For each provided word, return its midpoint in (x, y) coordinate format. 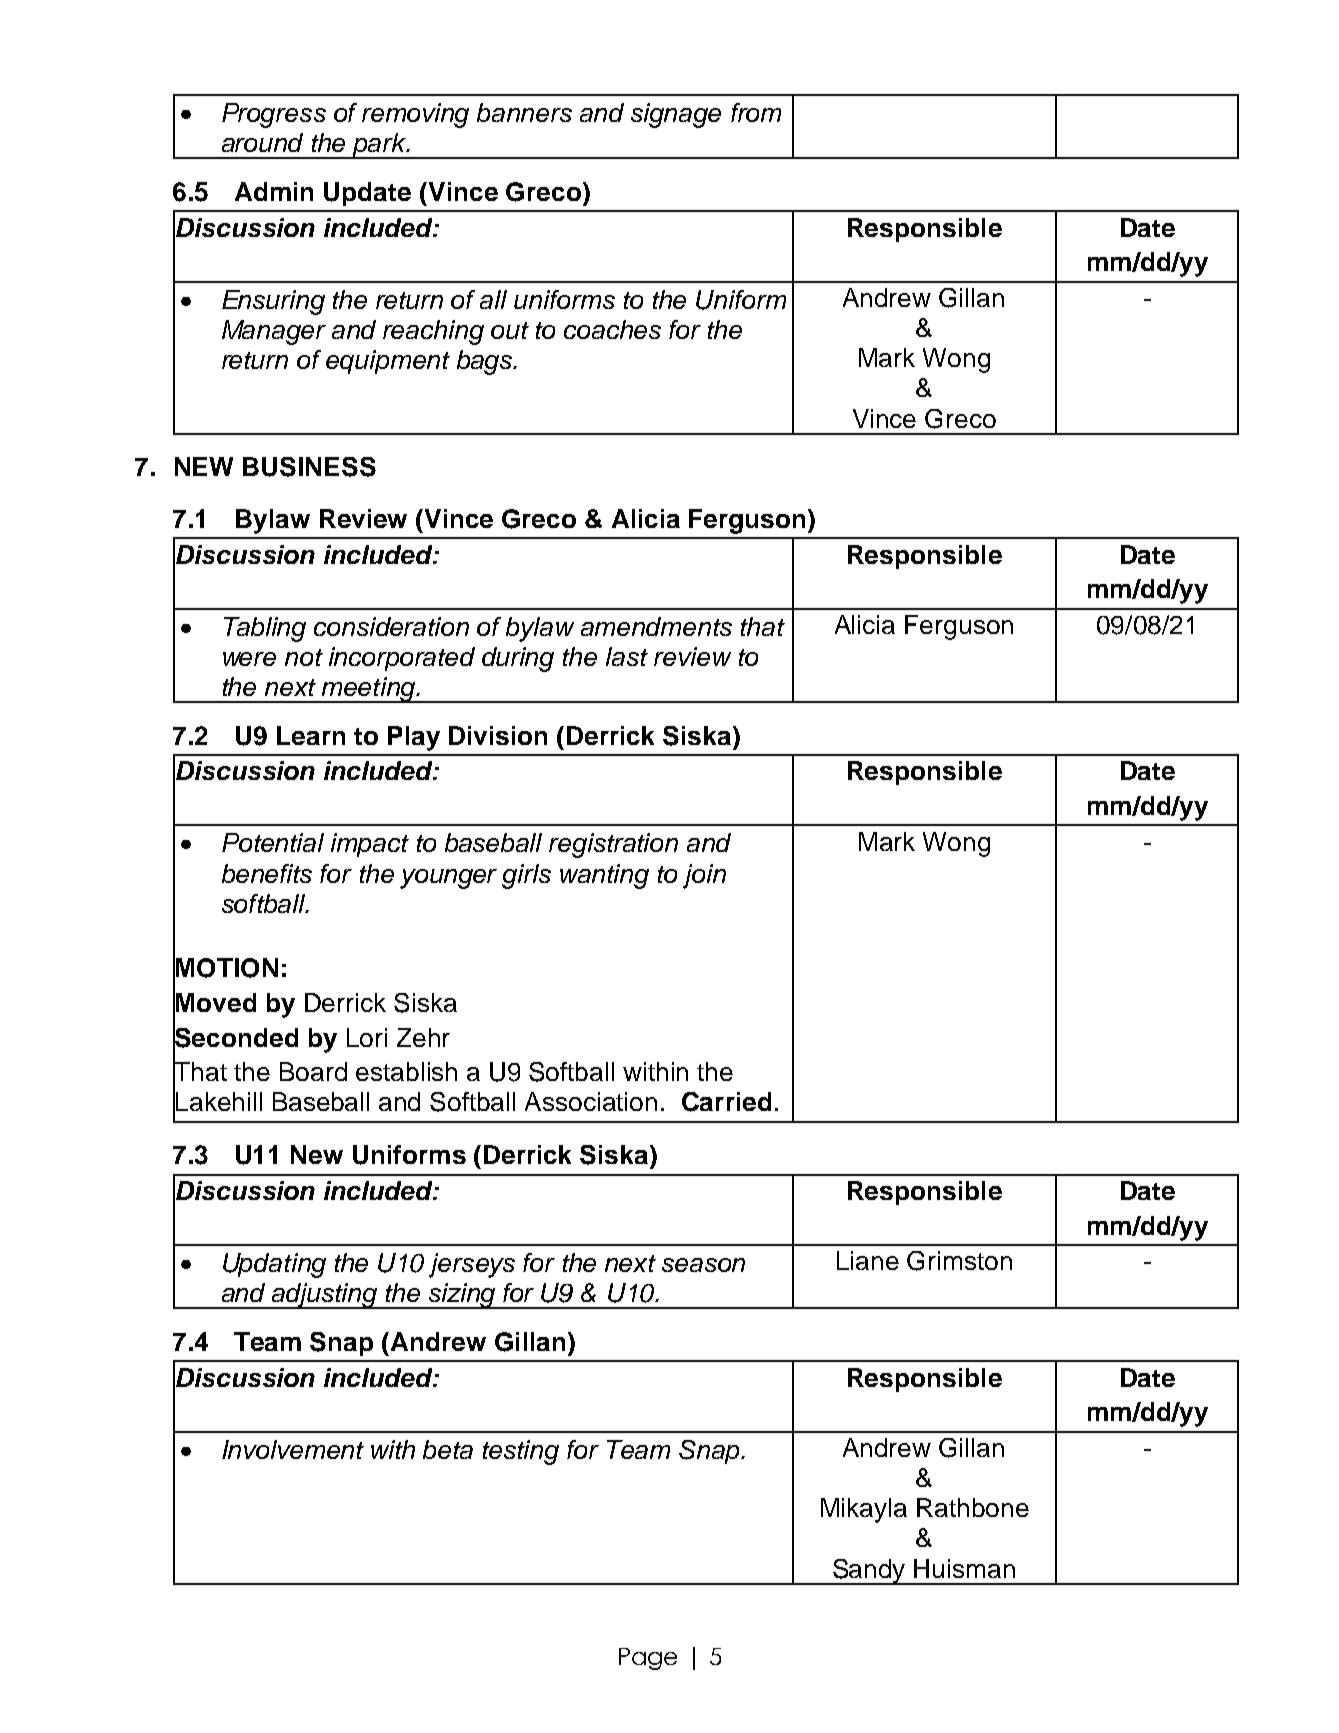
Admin (274, 191)
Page (648, 1659)
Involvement (293, 1449)
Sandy (869, 1572)
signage (676, 115)
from (756, 112)
